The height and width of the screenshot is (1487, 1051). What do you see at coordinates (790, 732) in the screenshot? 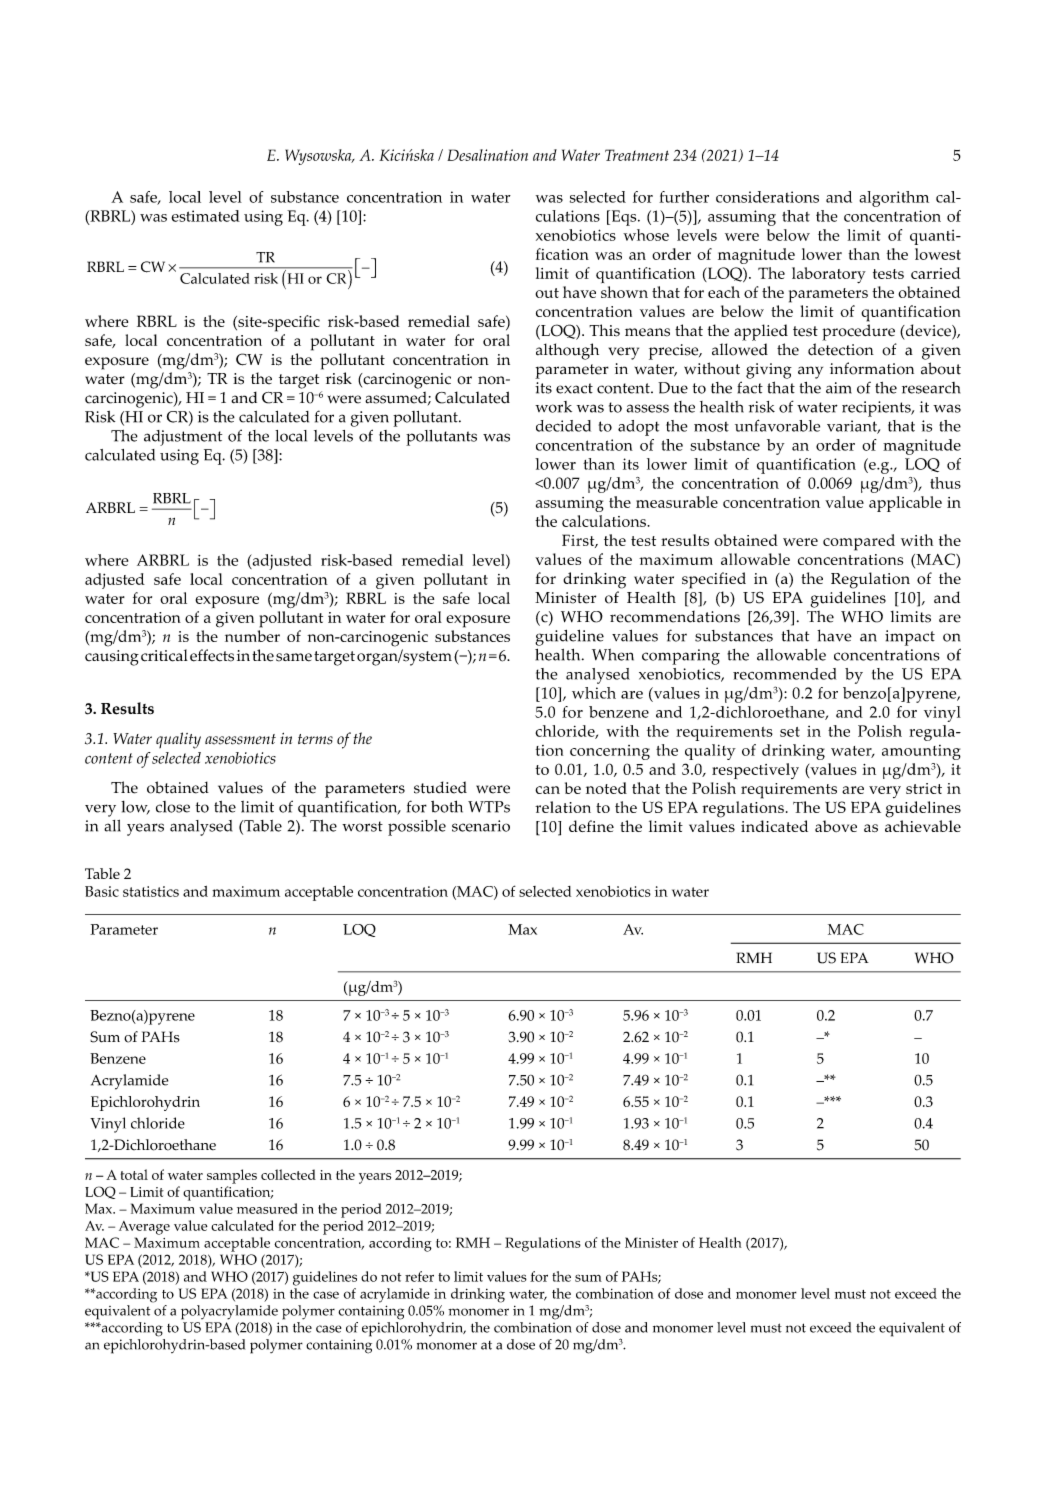
I see `set` at bounding box center [790, 732].
